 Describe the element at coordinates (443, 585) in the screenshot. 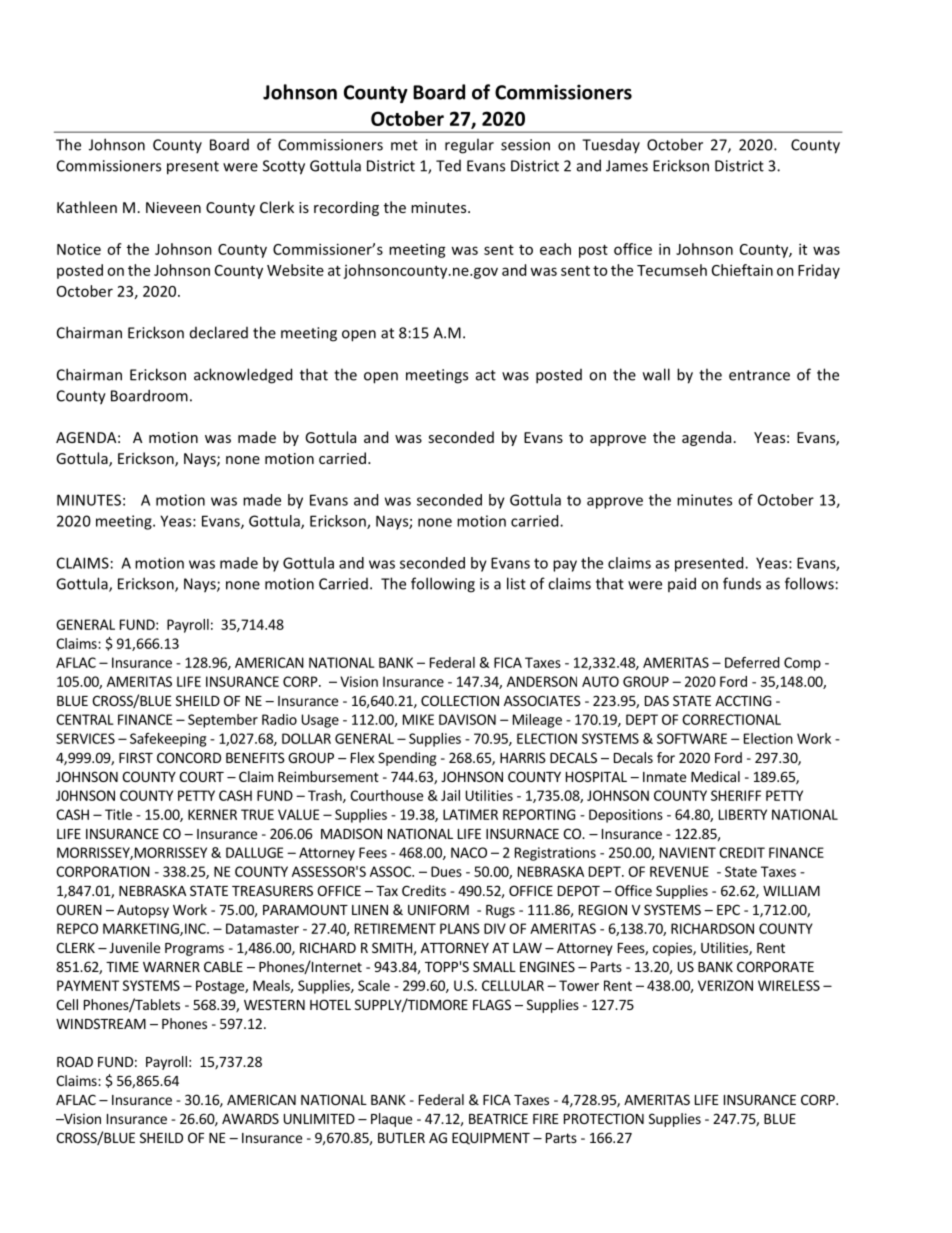

I see `following` at that location.
